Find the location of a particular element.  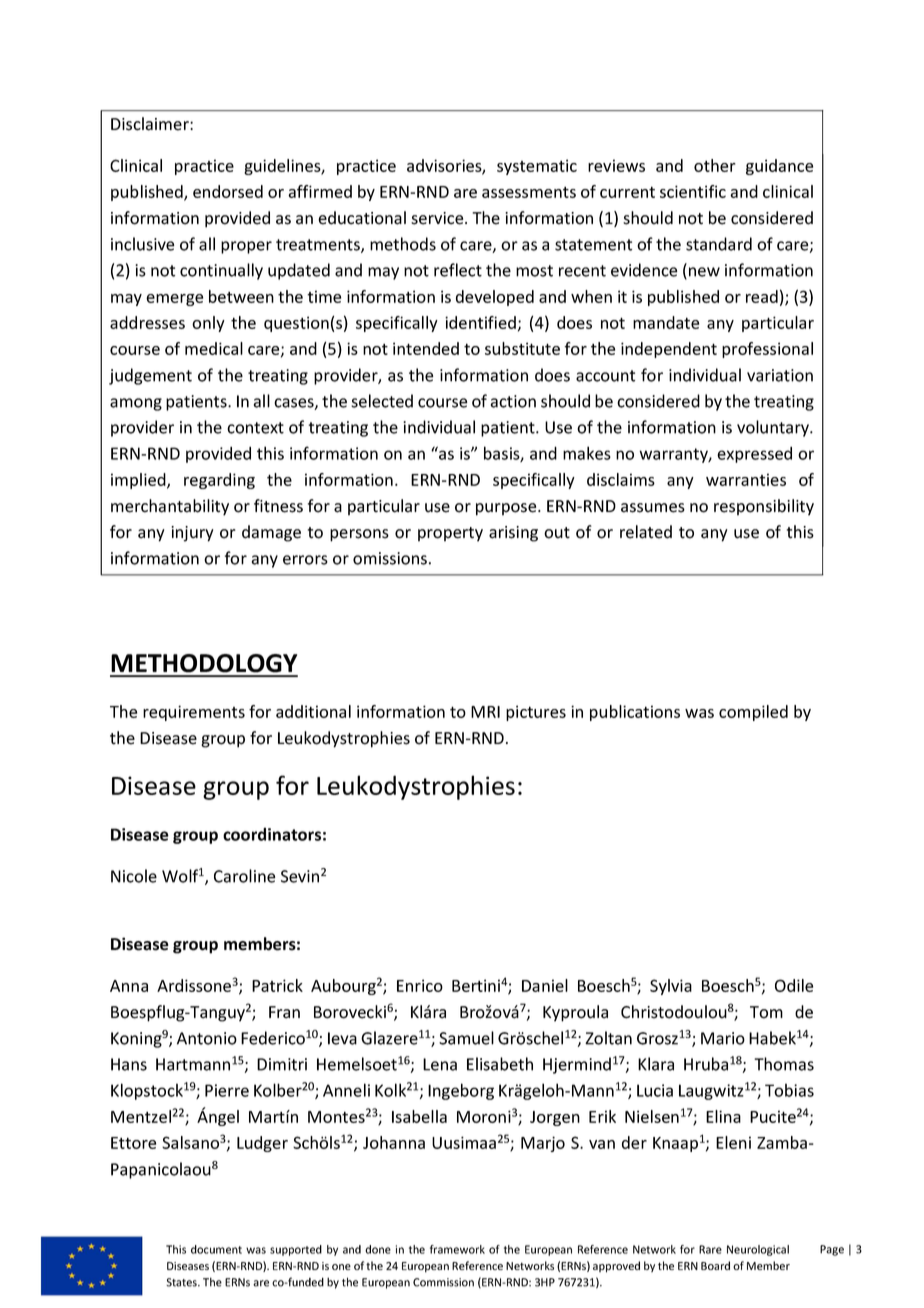

guidance is located at coordinates (779, 167).
